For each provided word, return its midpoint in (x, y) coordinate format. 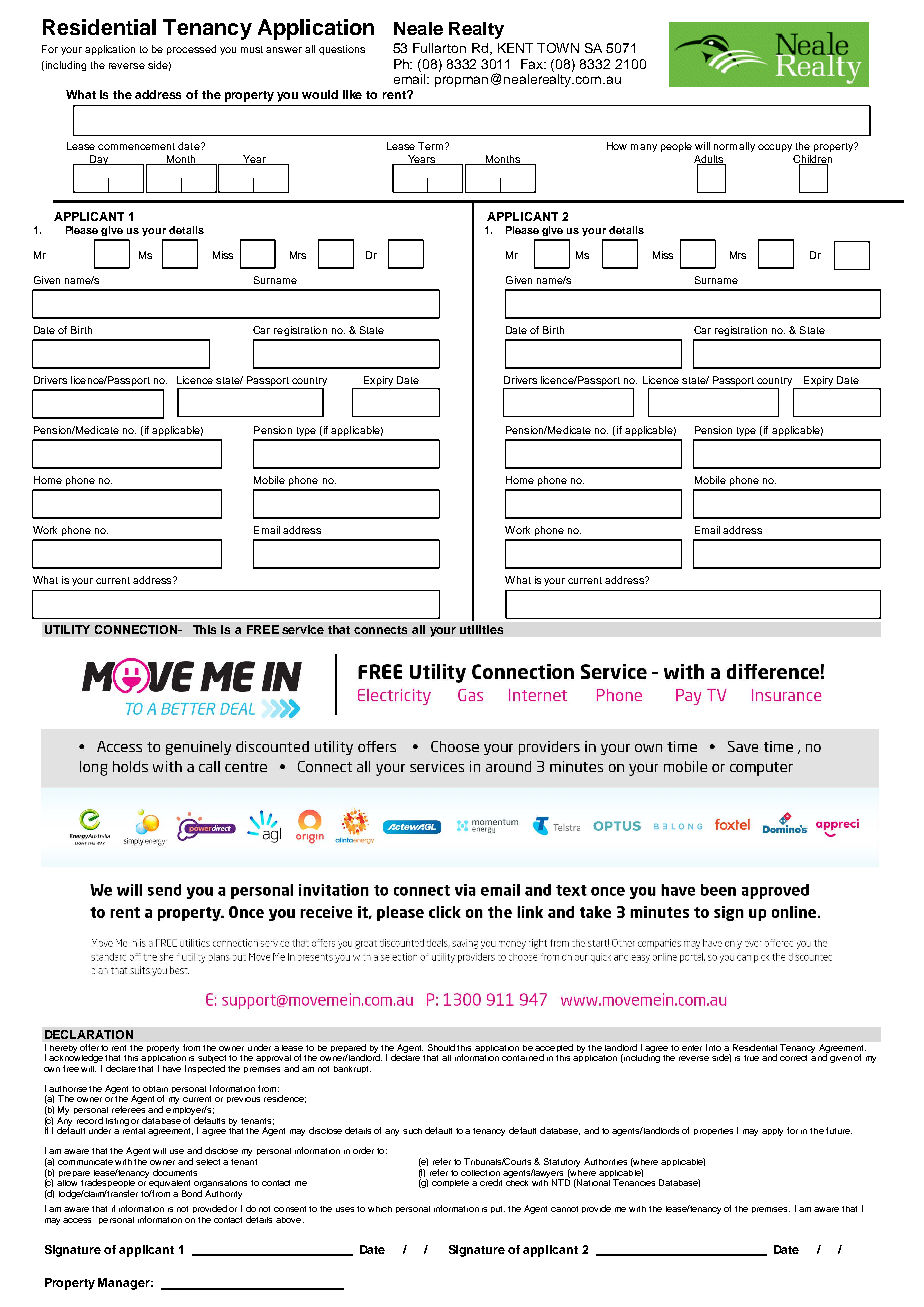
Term (430, 146)
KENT (515, 48)
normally (734, 147)
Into (713, 1047)
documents (175, 1172)
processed (191, 50)
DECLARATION (89, 1034)
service (303, 629)
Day (99, 160)
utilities (481, 629)
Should (441, 1047)
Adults (710, 160)
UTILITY (67, 629)
